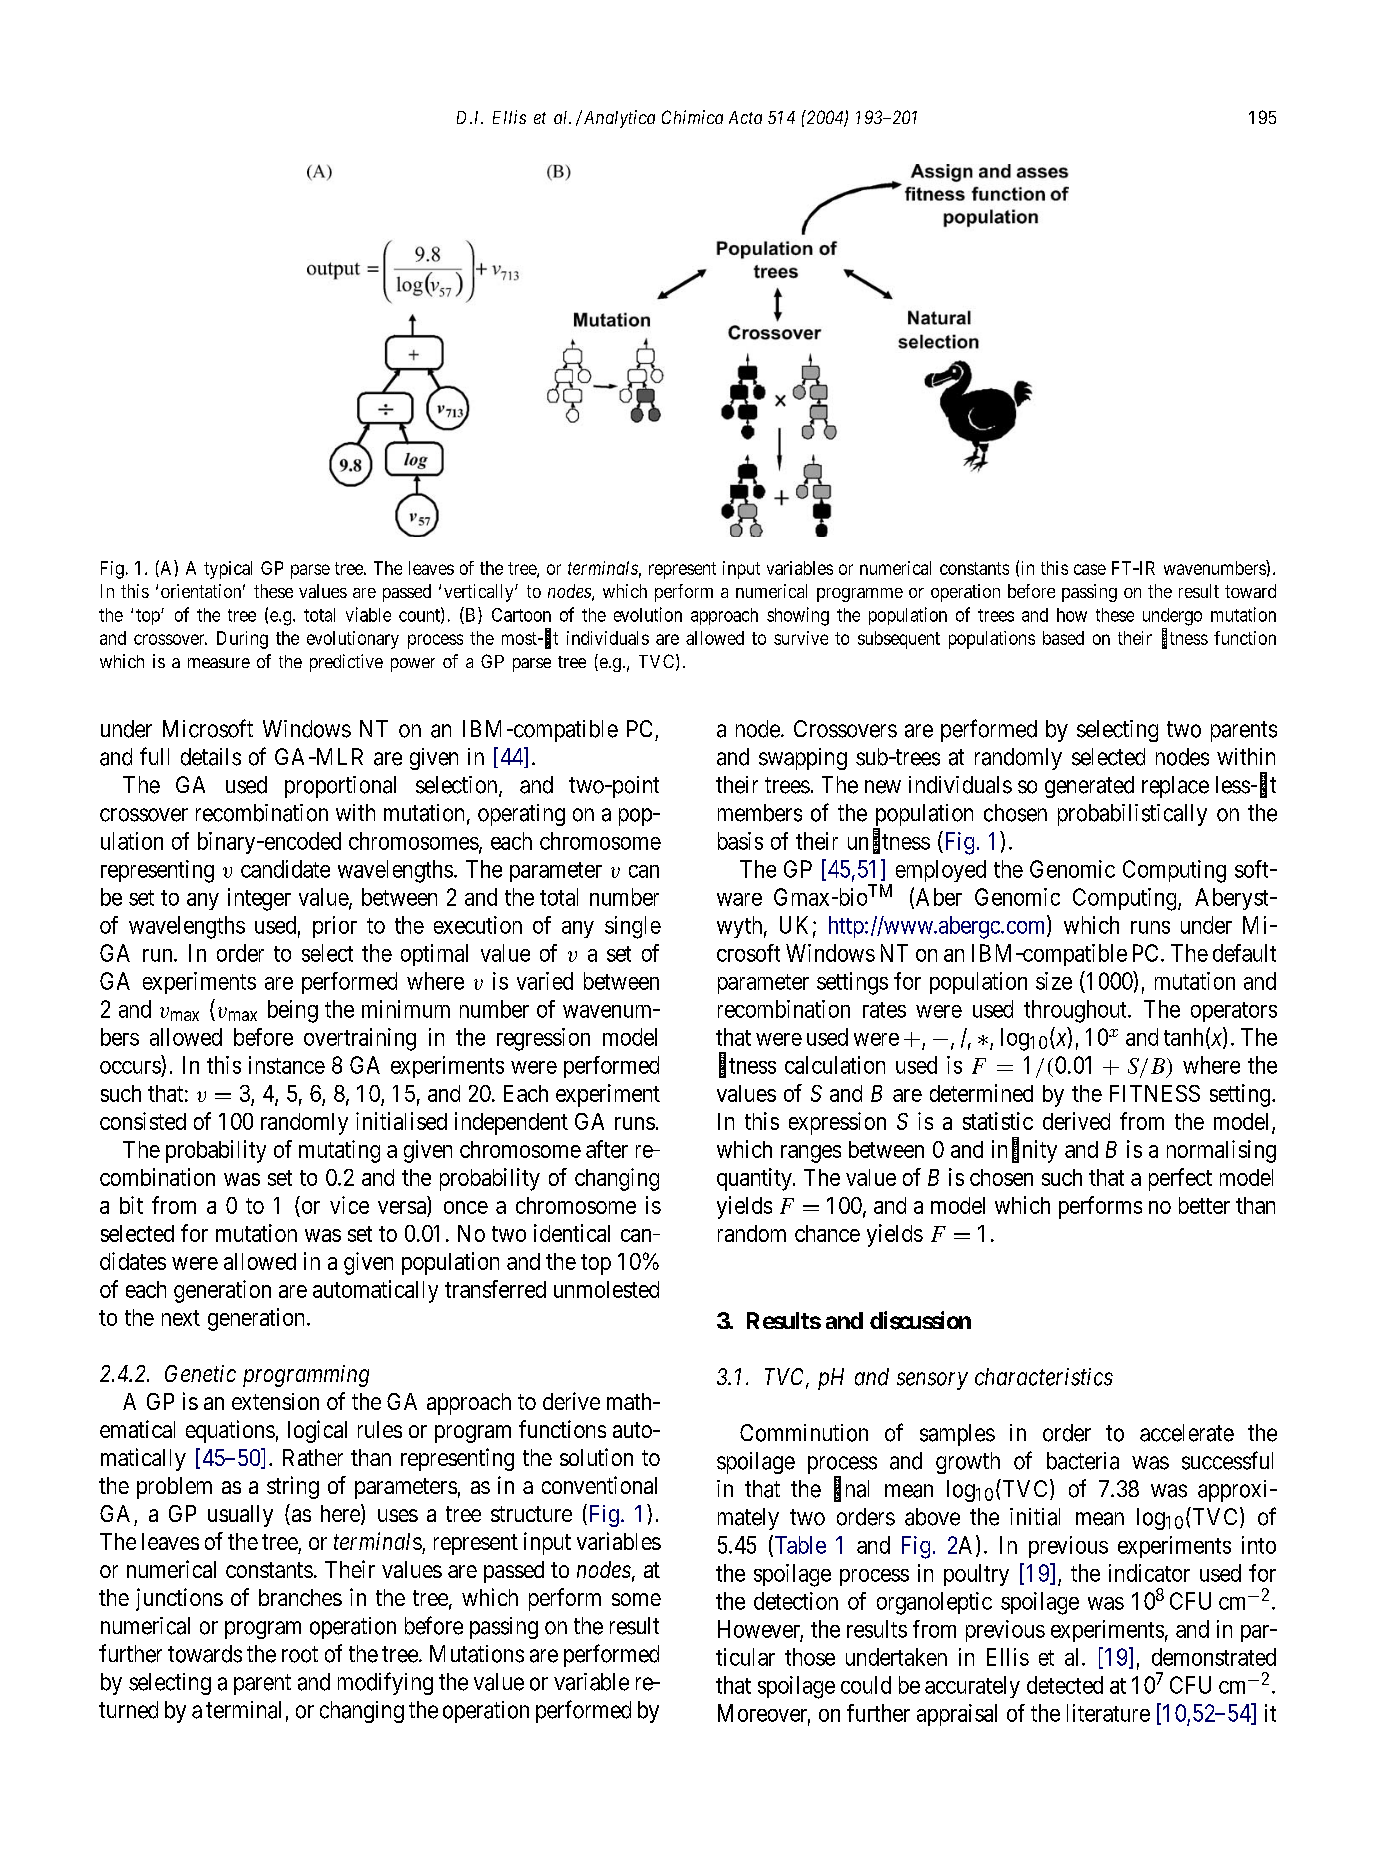  Describe the element at coordinates (745, 117) in the document. I see `Acta` at that location.
